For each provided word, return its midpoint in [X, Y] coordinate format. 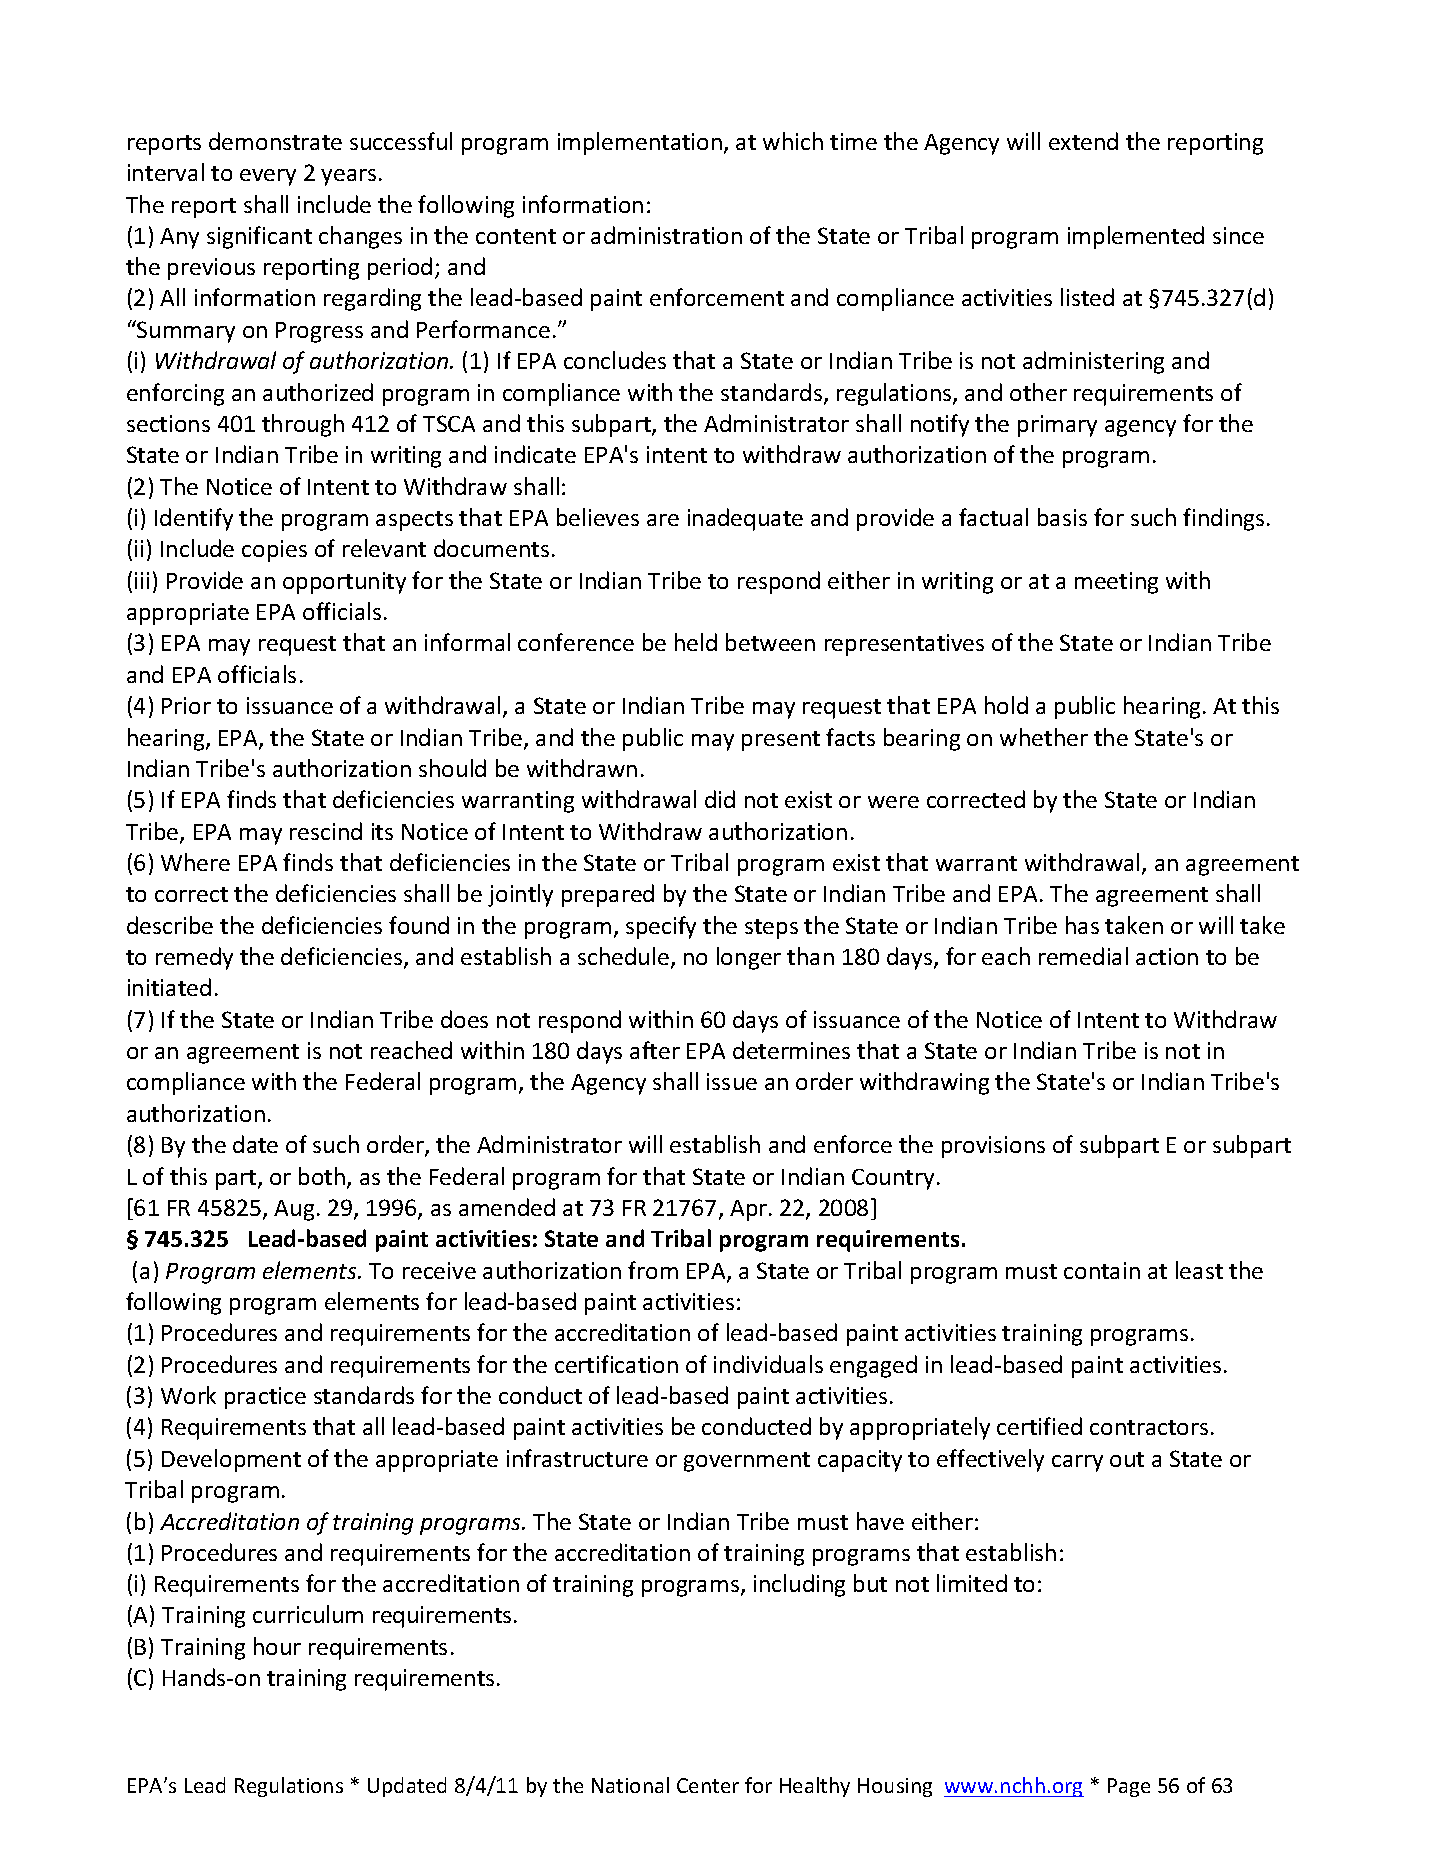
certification [616, 1364]
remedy [194, 958]
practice [265, 1398]
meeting [1116, 583]
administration [666, 235]
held [696, 642]
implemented [1136, 237]
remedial [1083, 956]
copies [274, 551]
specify [661, 927]
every [268, 177]
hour [277, 1646]
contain [1102, 1270]
